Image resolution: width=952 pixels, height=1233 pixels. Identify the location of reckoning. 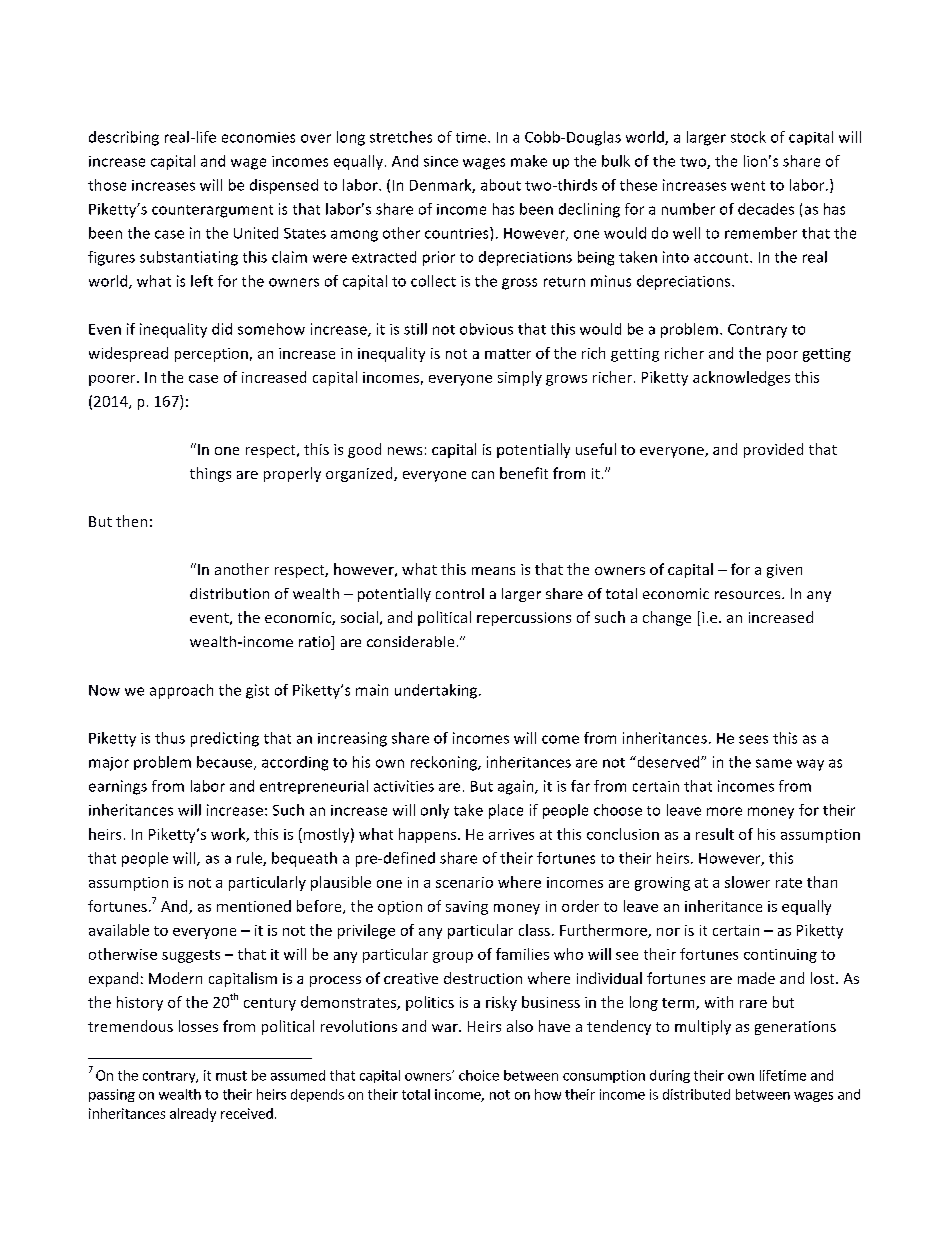
(445, 763).
